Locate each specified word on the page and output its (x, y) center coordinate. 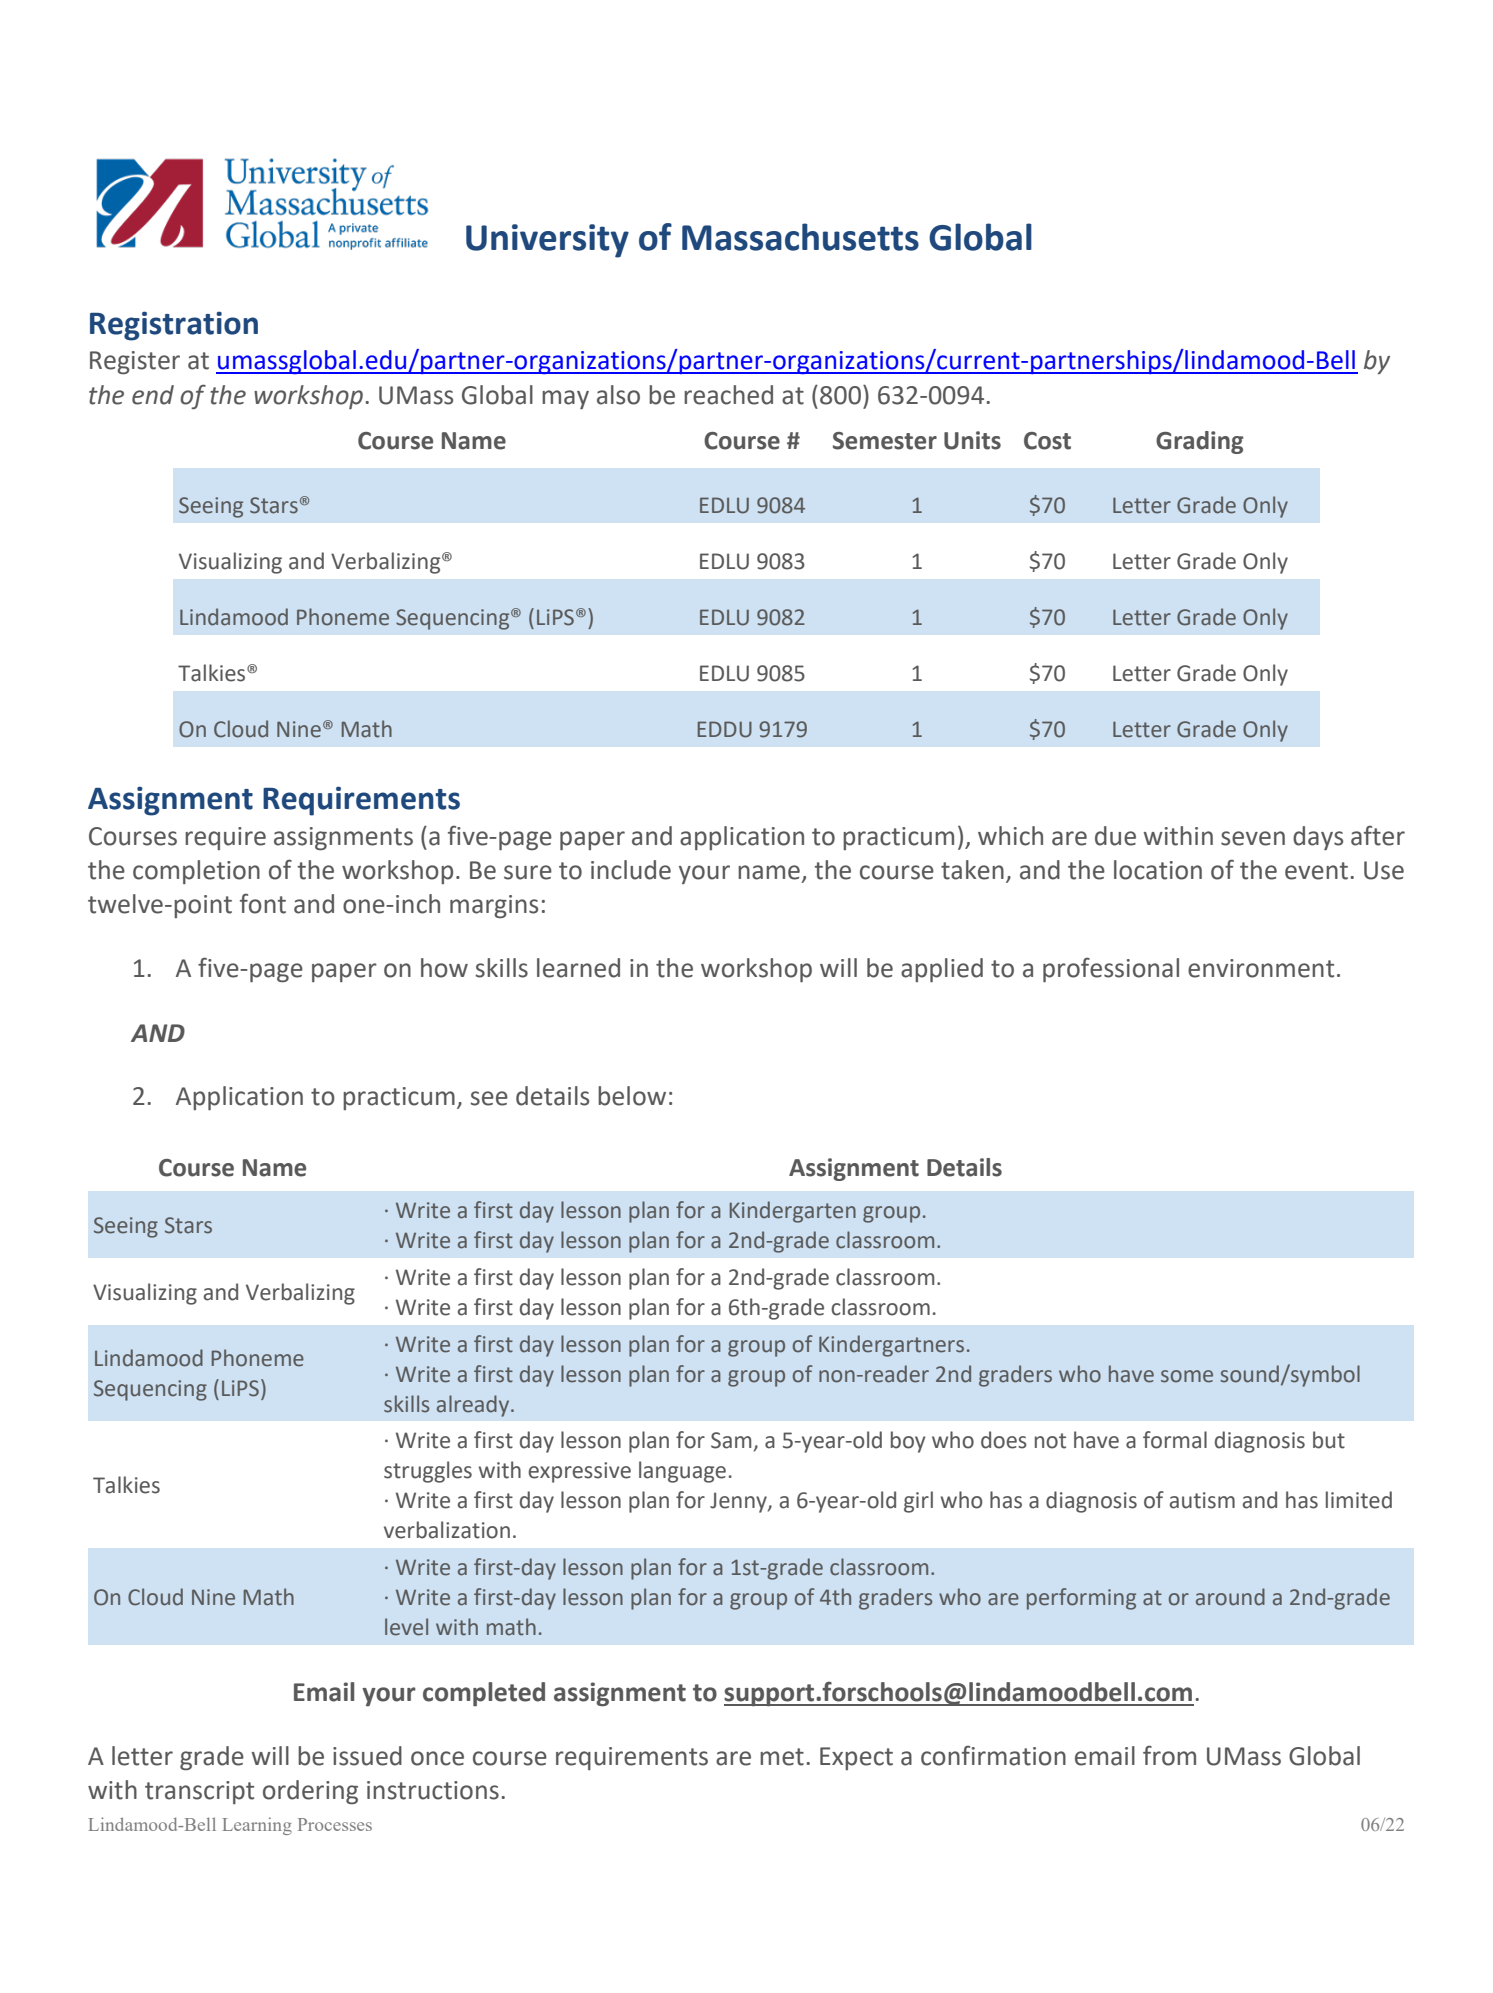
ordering (310, 1792)
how (444, 968)
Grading (1200, 442)
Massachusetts (800, 237)
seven (1253, 838)
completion (196, 872)
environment (1261, 968)
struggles (428, 1472)
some (1187, 1376)
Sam (731, 1440)
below (632, 1096)
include (631, 870)
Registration (174, 326)
